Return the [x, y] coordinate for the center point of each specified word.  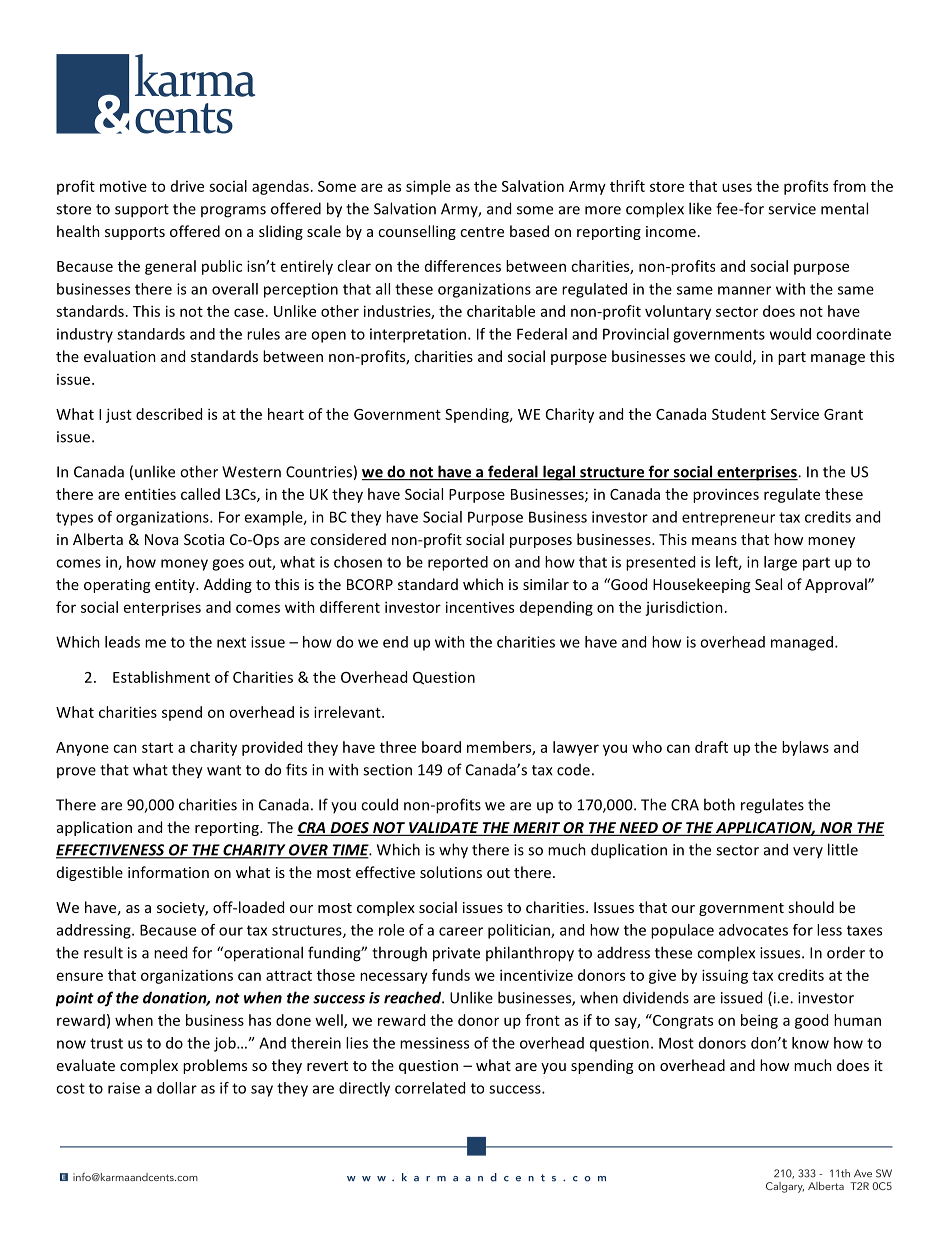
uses [737, 187]
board [441, 747]
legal [559, 473]
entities [150, 494]
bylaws [805, 748]
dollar [177, 1088]
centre [482, 232]
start [157, 748]
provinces [726, 495]
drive [187, 186]
